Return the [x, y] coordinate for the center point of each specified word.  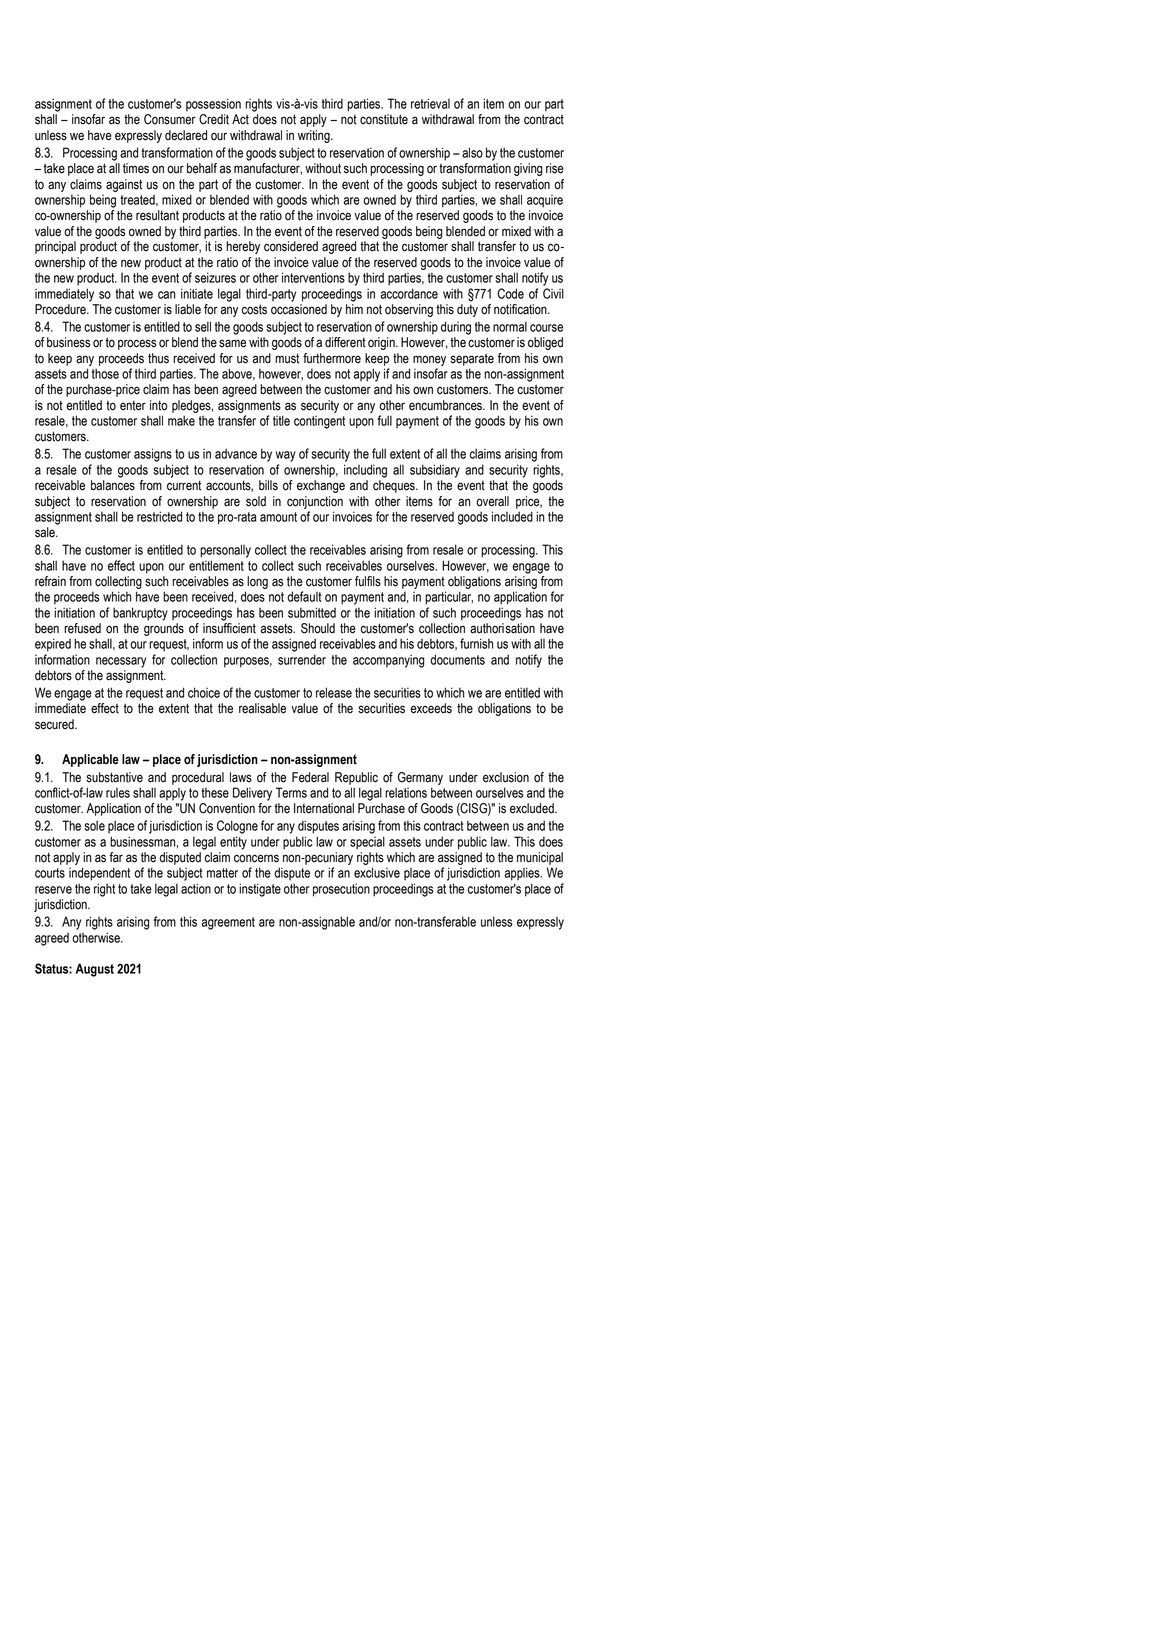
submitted [312, 612]
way [285, 456]
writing [315, 136]
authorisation [502, 628]
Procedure [61, 309]
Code [510, 293]
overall [492, 501]
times [136, 168]
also [472, 152]
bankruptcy [140, 614]
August [95, 970]
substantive [114, 777]
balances [113, 485]
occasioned [299, 309]
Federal [310, 777]
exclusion [506, 777]
